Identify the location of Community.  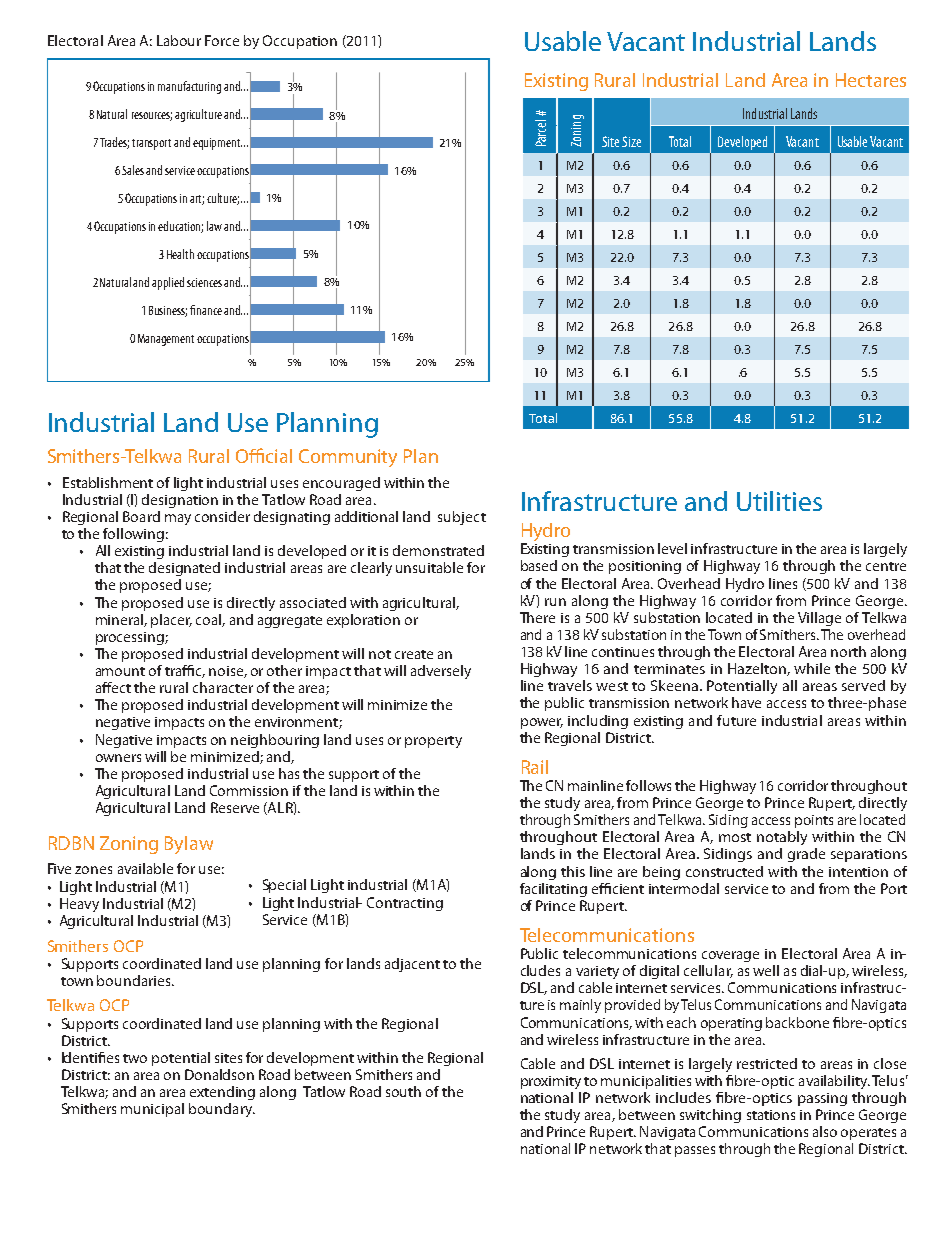
(348, 458).
